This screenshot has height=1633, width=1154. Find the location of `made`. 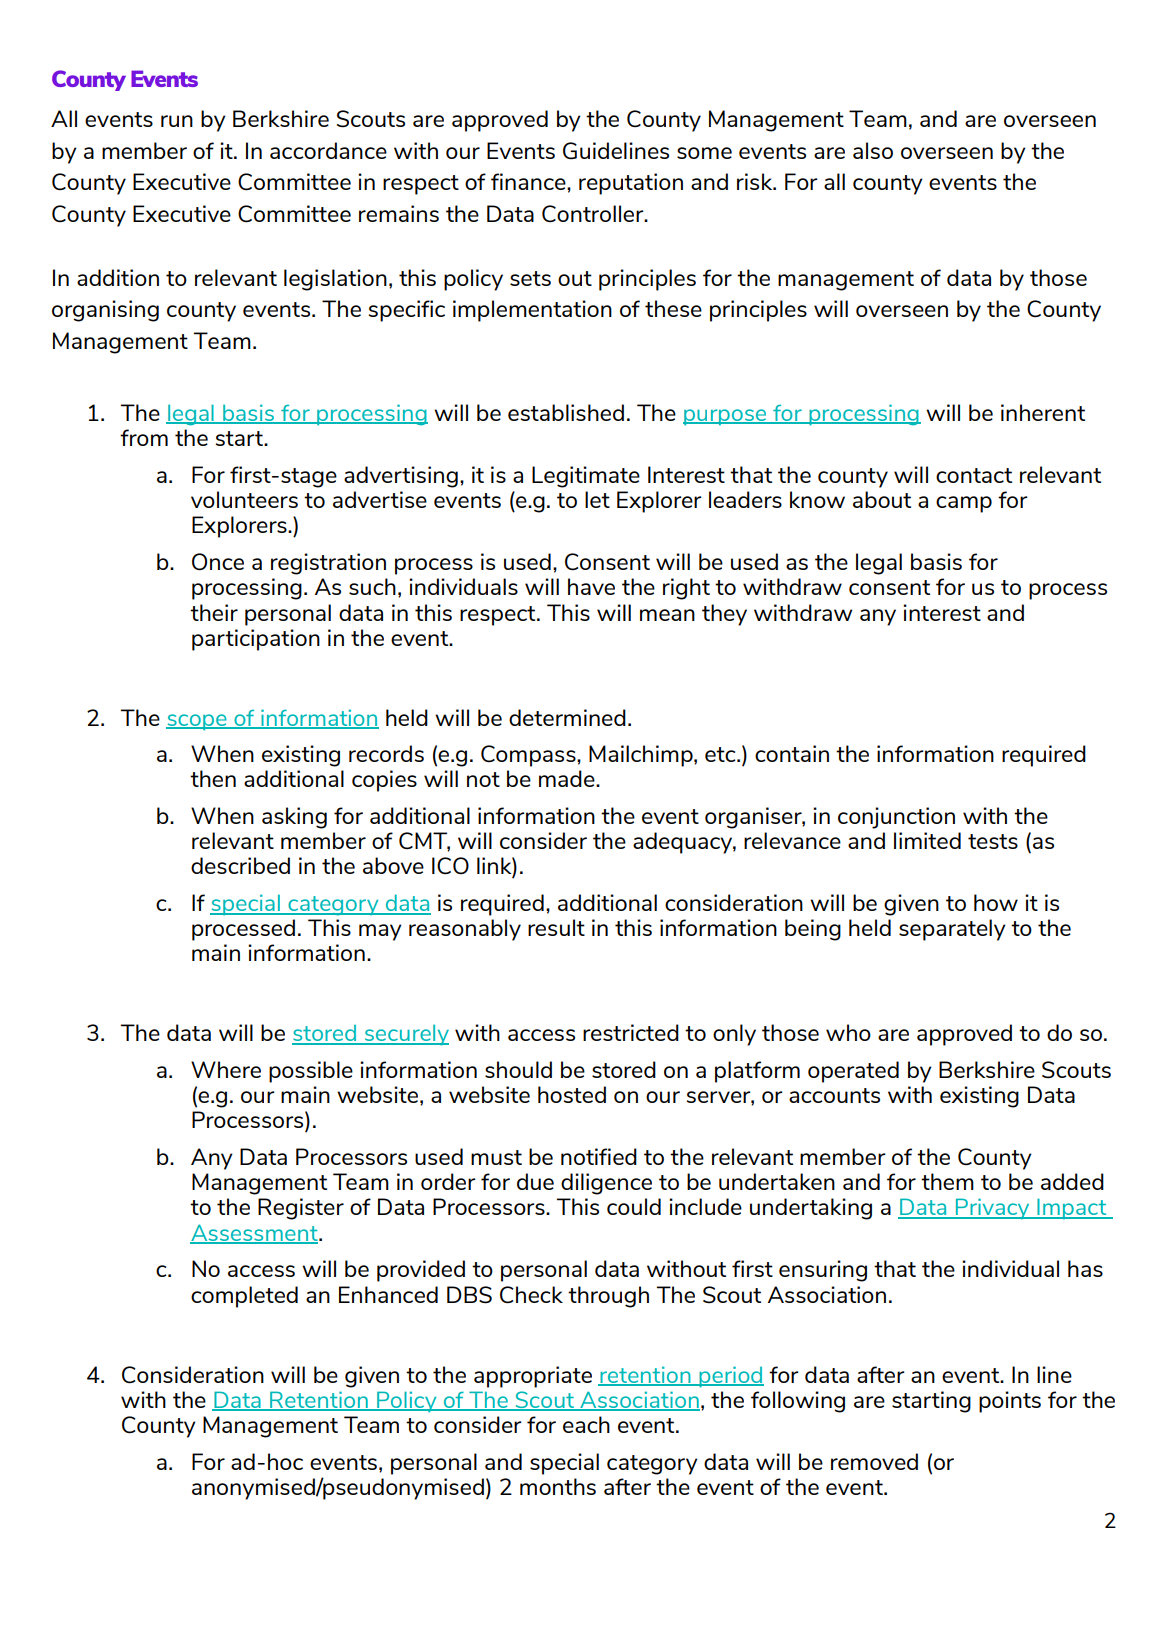

made is located at coordinates (568, 778).
